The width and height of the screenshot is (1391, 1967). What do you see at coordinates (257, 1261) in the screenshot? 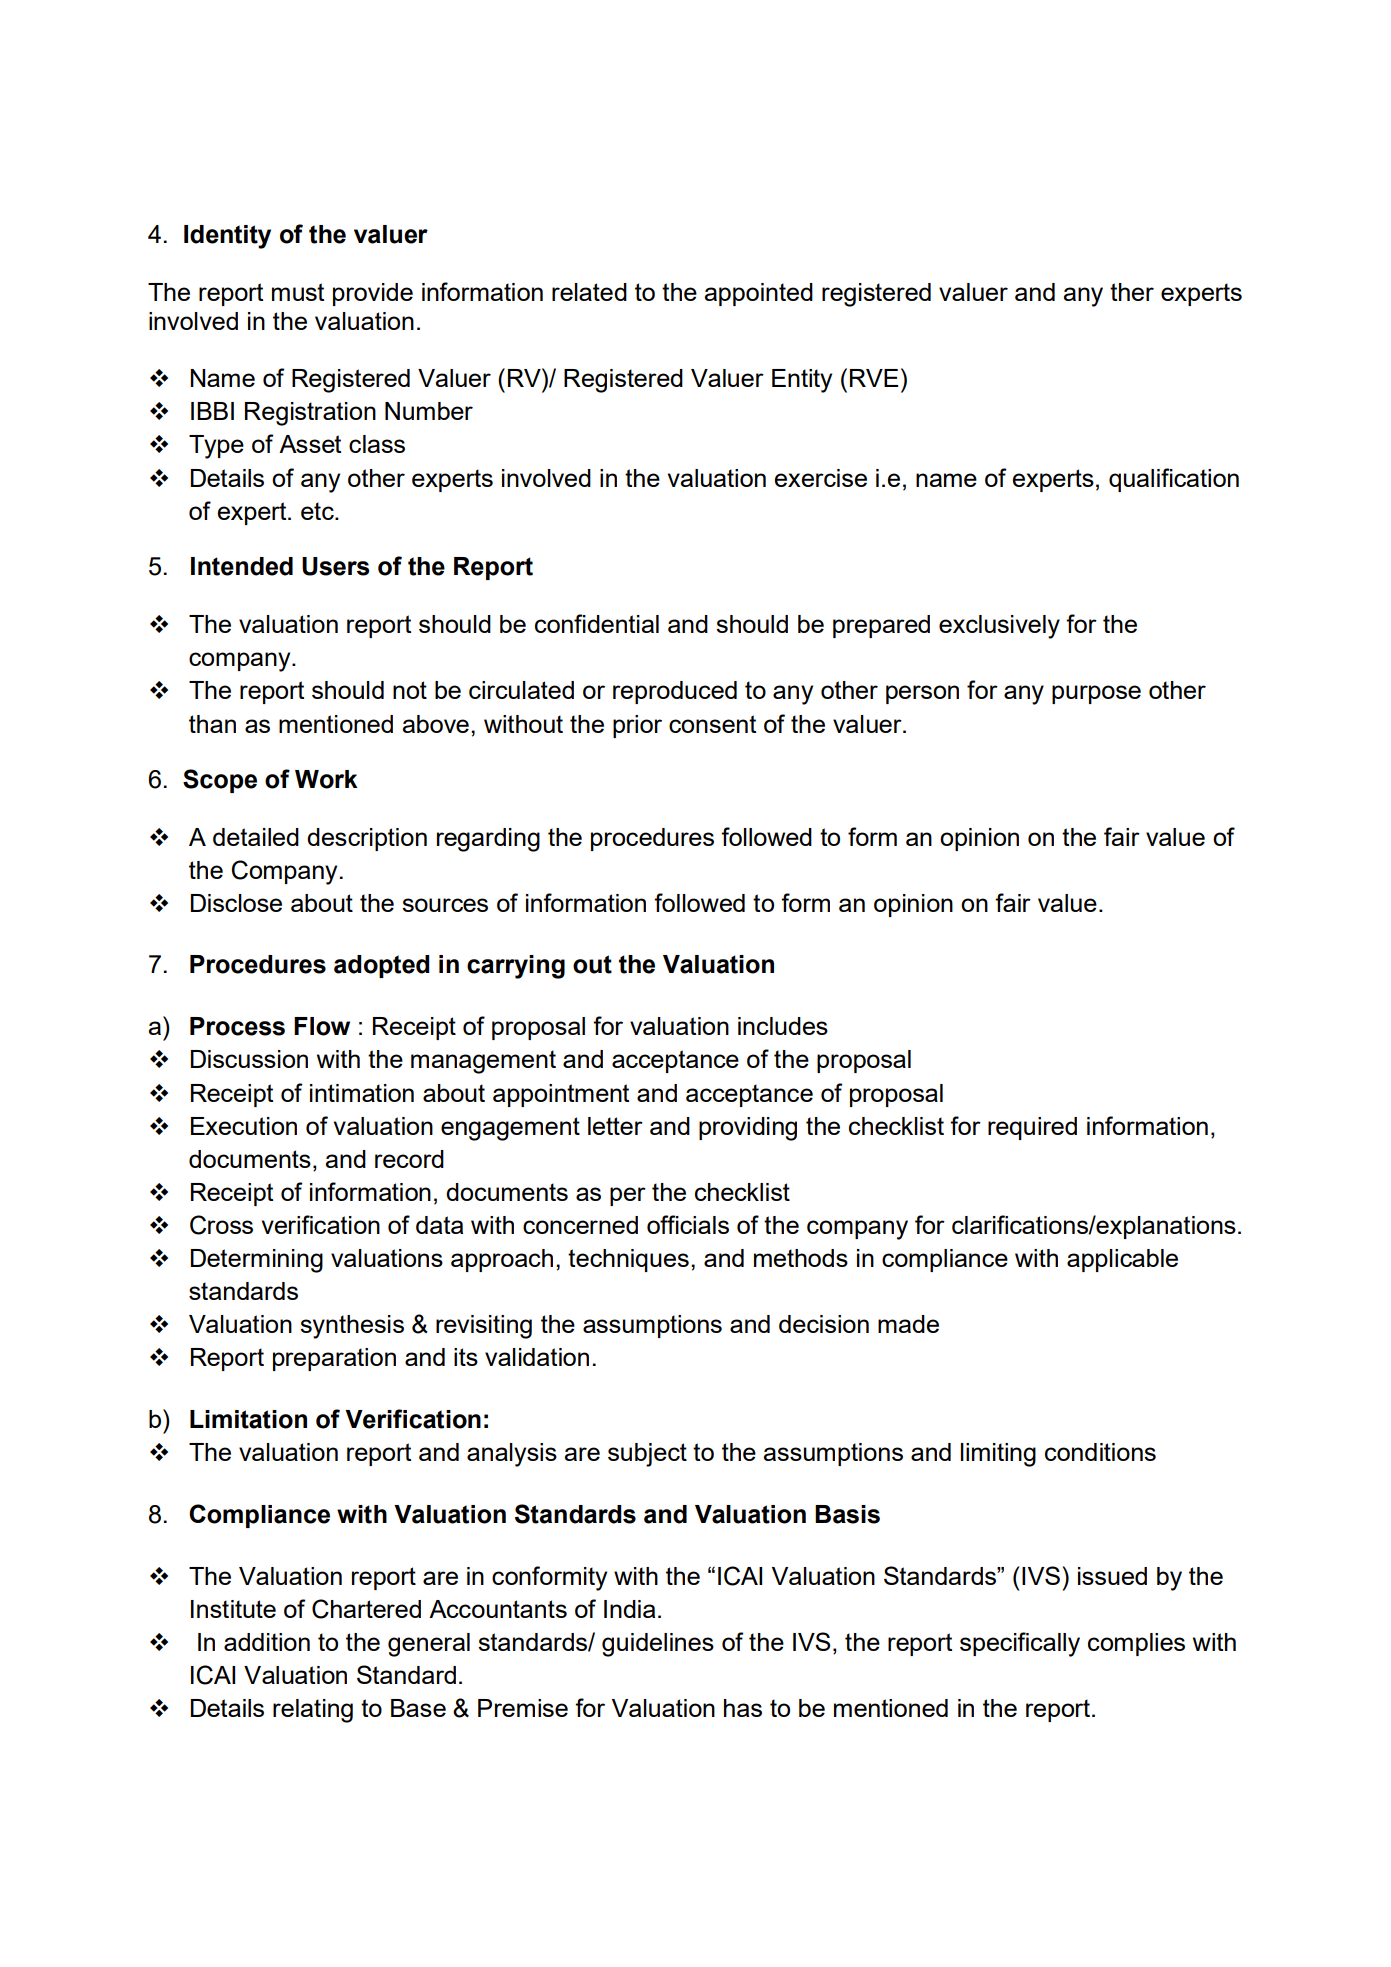
I see `Determining` at bounding box center [257, 1261].
